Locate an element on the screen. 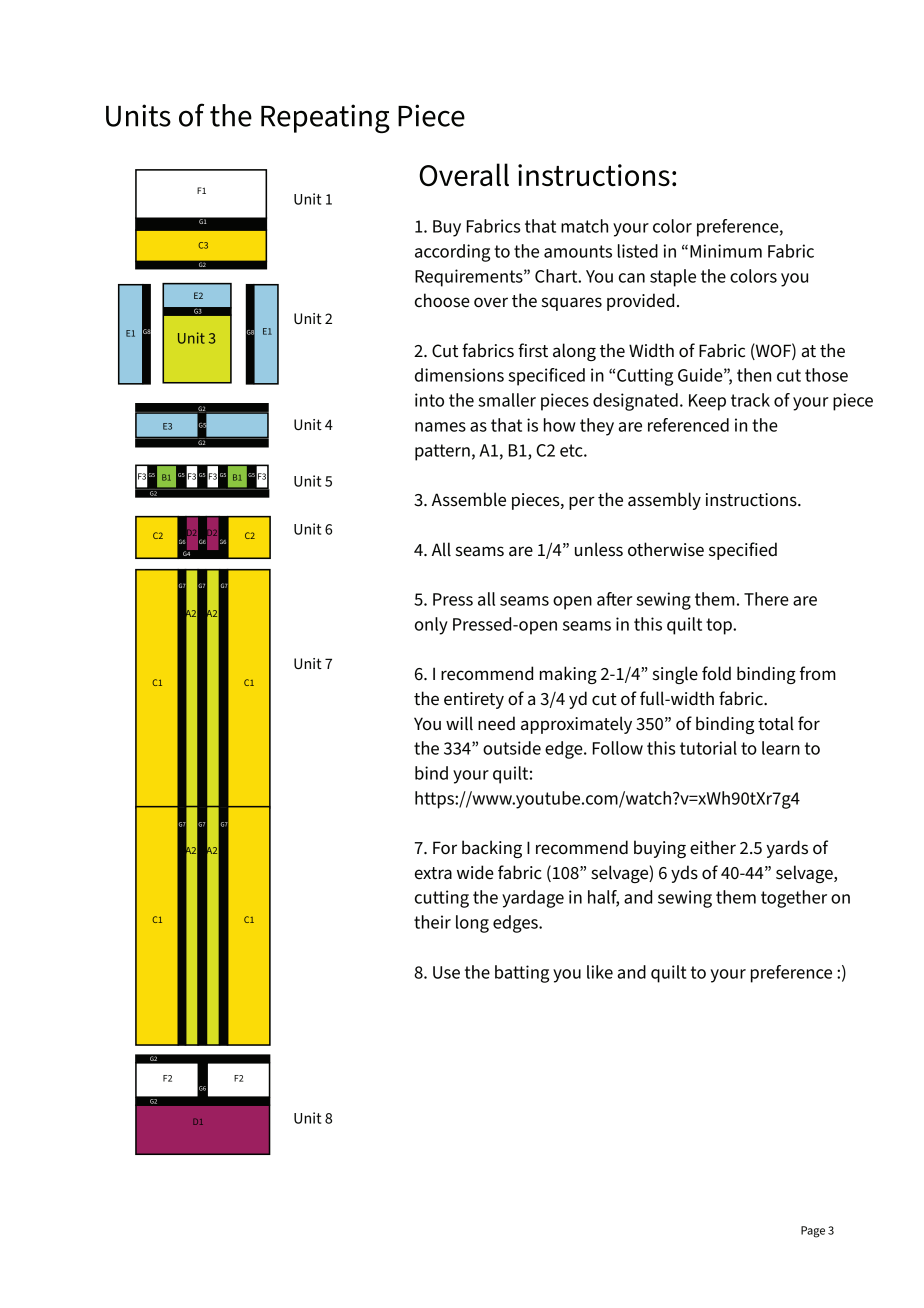 The image size is (924, 1308). together is located at coordinates (794, 899).
